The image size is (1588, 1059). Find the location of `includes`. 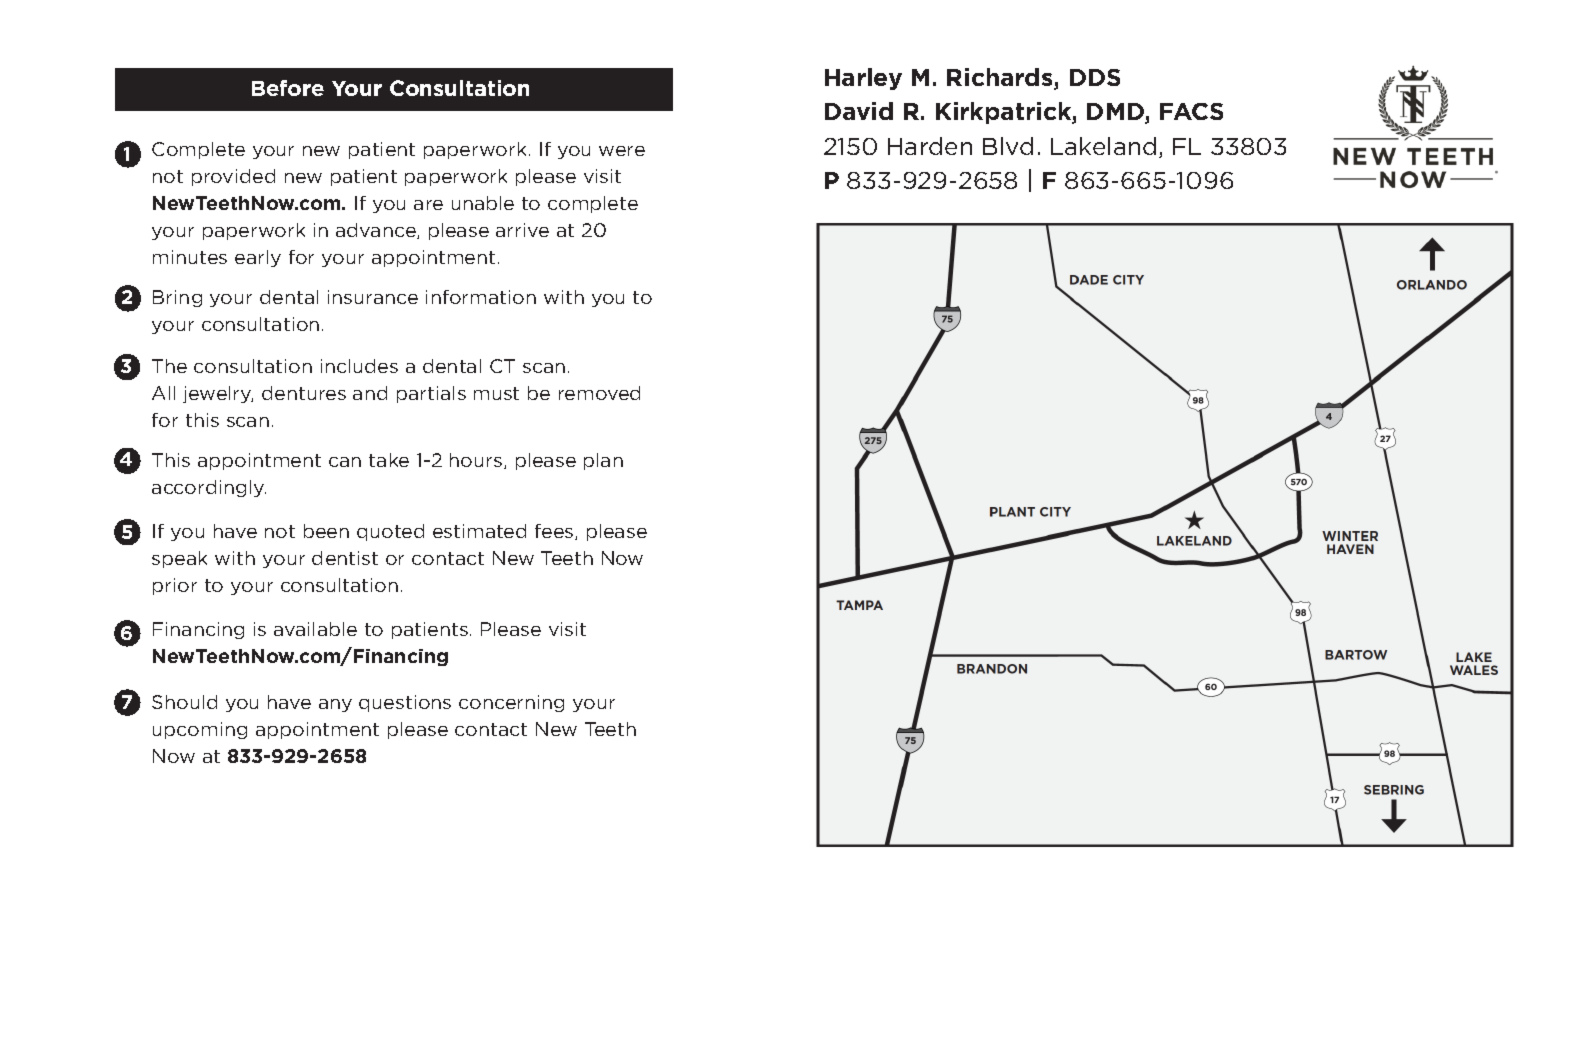

includes is located at coordinates (359, 366).
